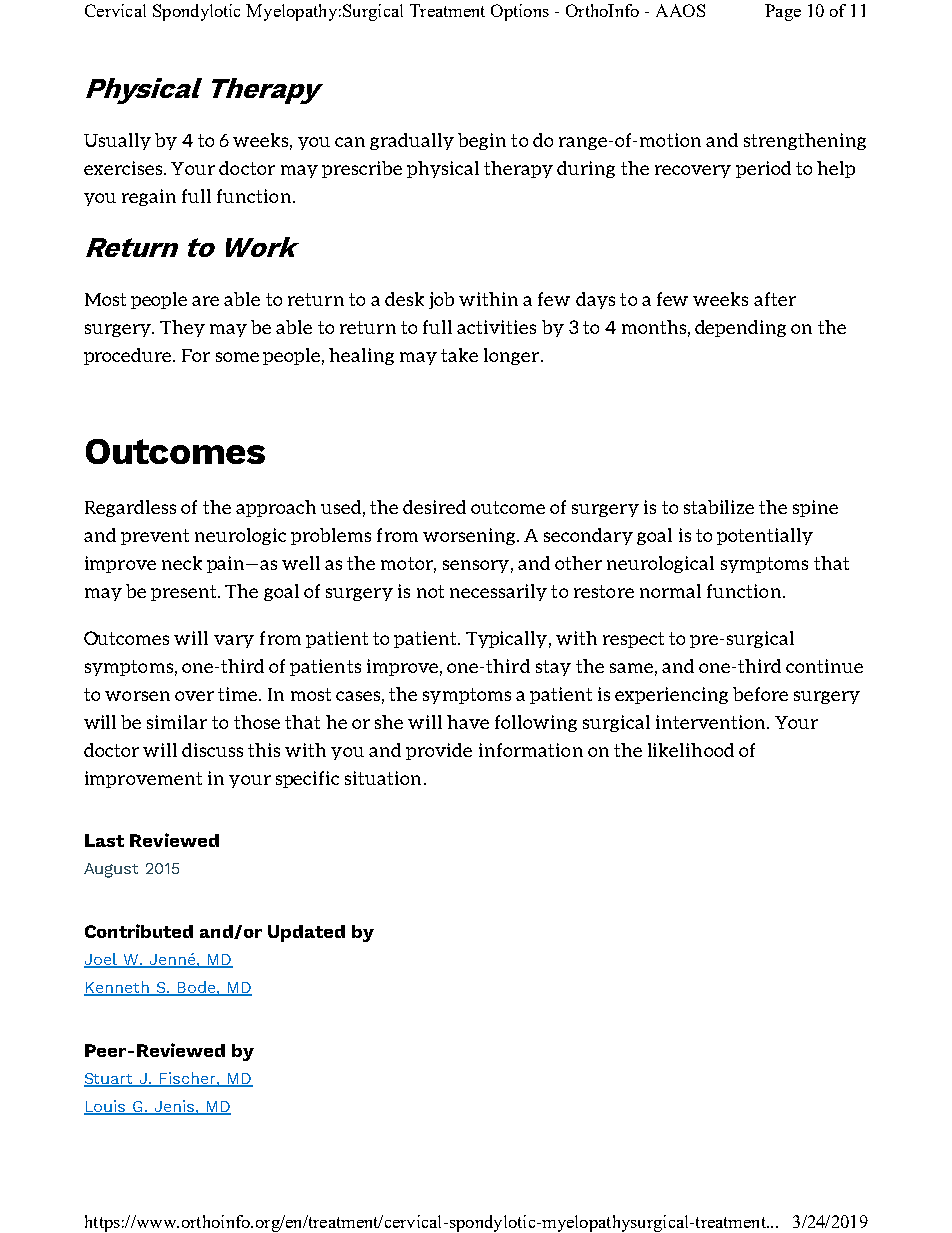 The width and height of the screenshot is (952, 1233). Describe the element at coordinates (712, 722) in the screenshot. I see `intervention` at that location.
